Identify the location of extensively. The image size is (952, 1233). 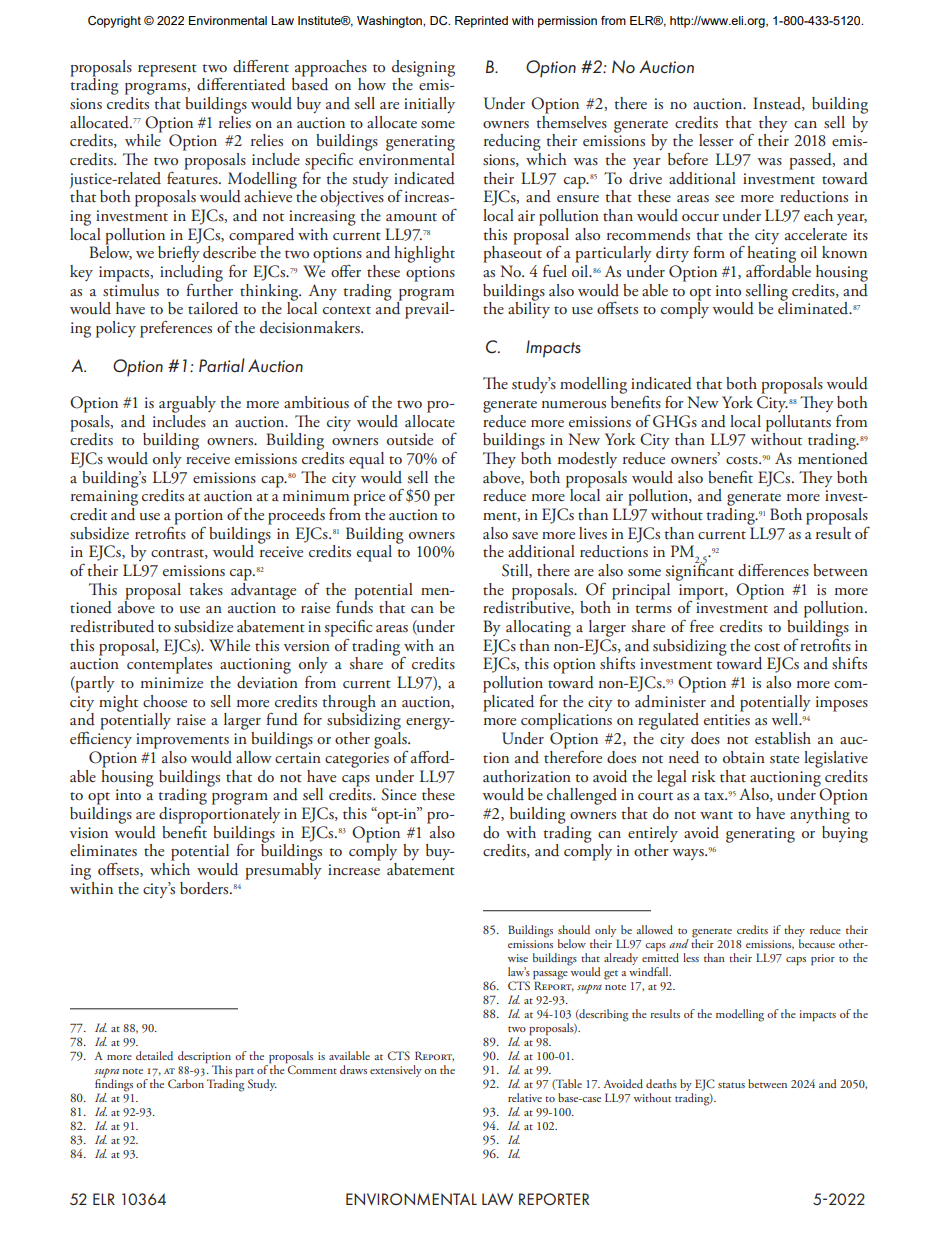
(396, 1071).
